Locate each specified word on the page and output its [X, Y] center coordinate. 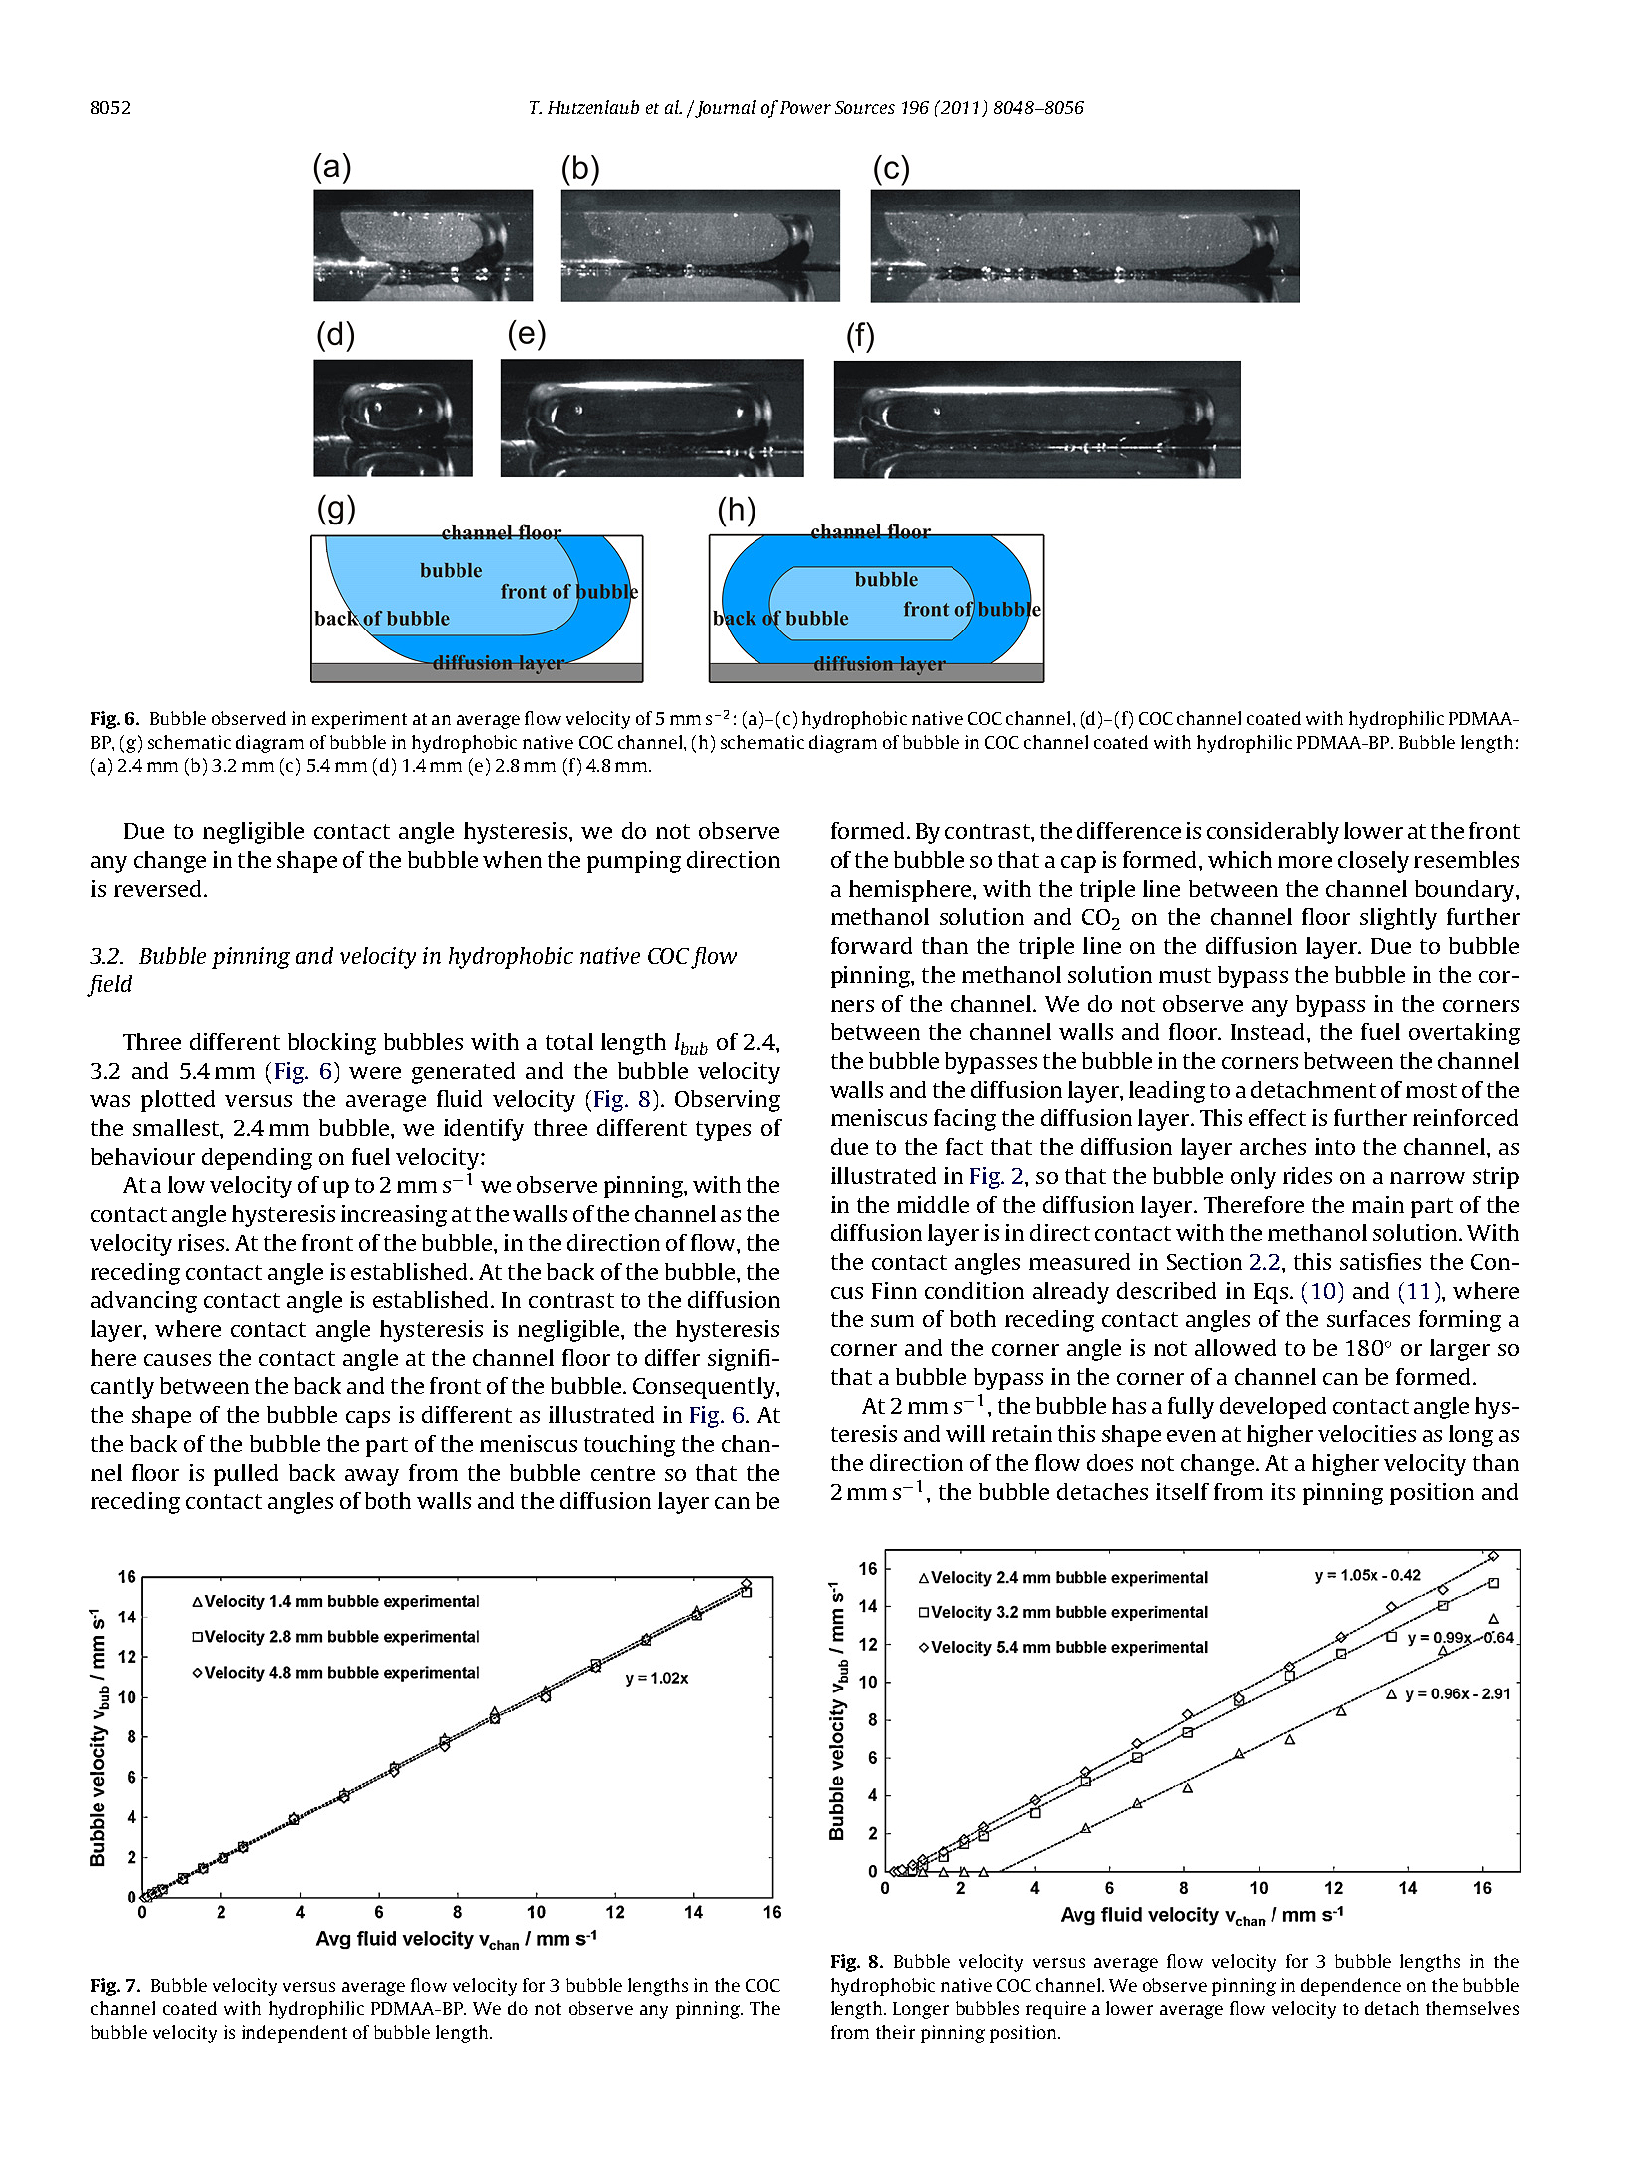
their [895, 2032]
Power [805, 107]
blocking [332, 1044]
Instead [1269, 1031]
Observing [727, 1101]
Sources [865, 107]
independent [294, 2034]
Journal [724, 109]
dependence [1351, 1987]
